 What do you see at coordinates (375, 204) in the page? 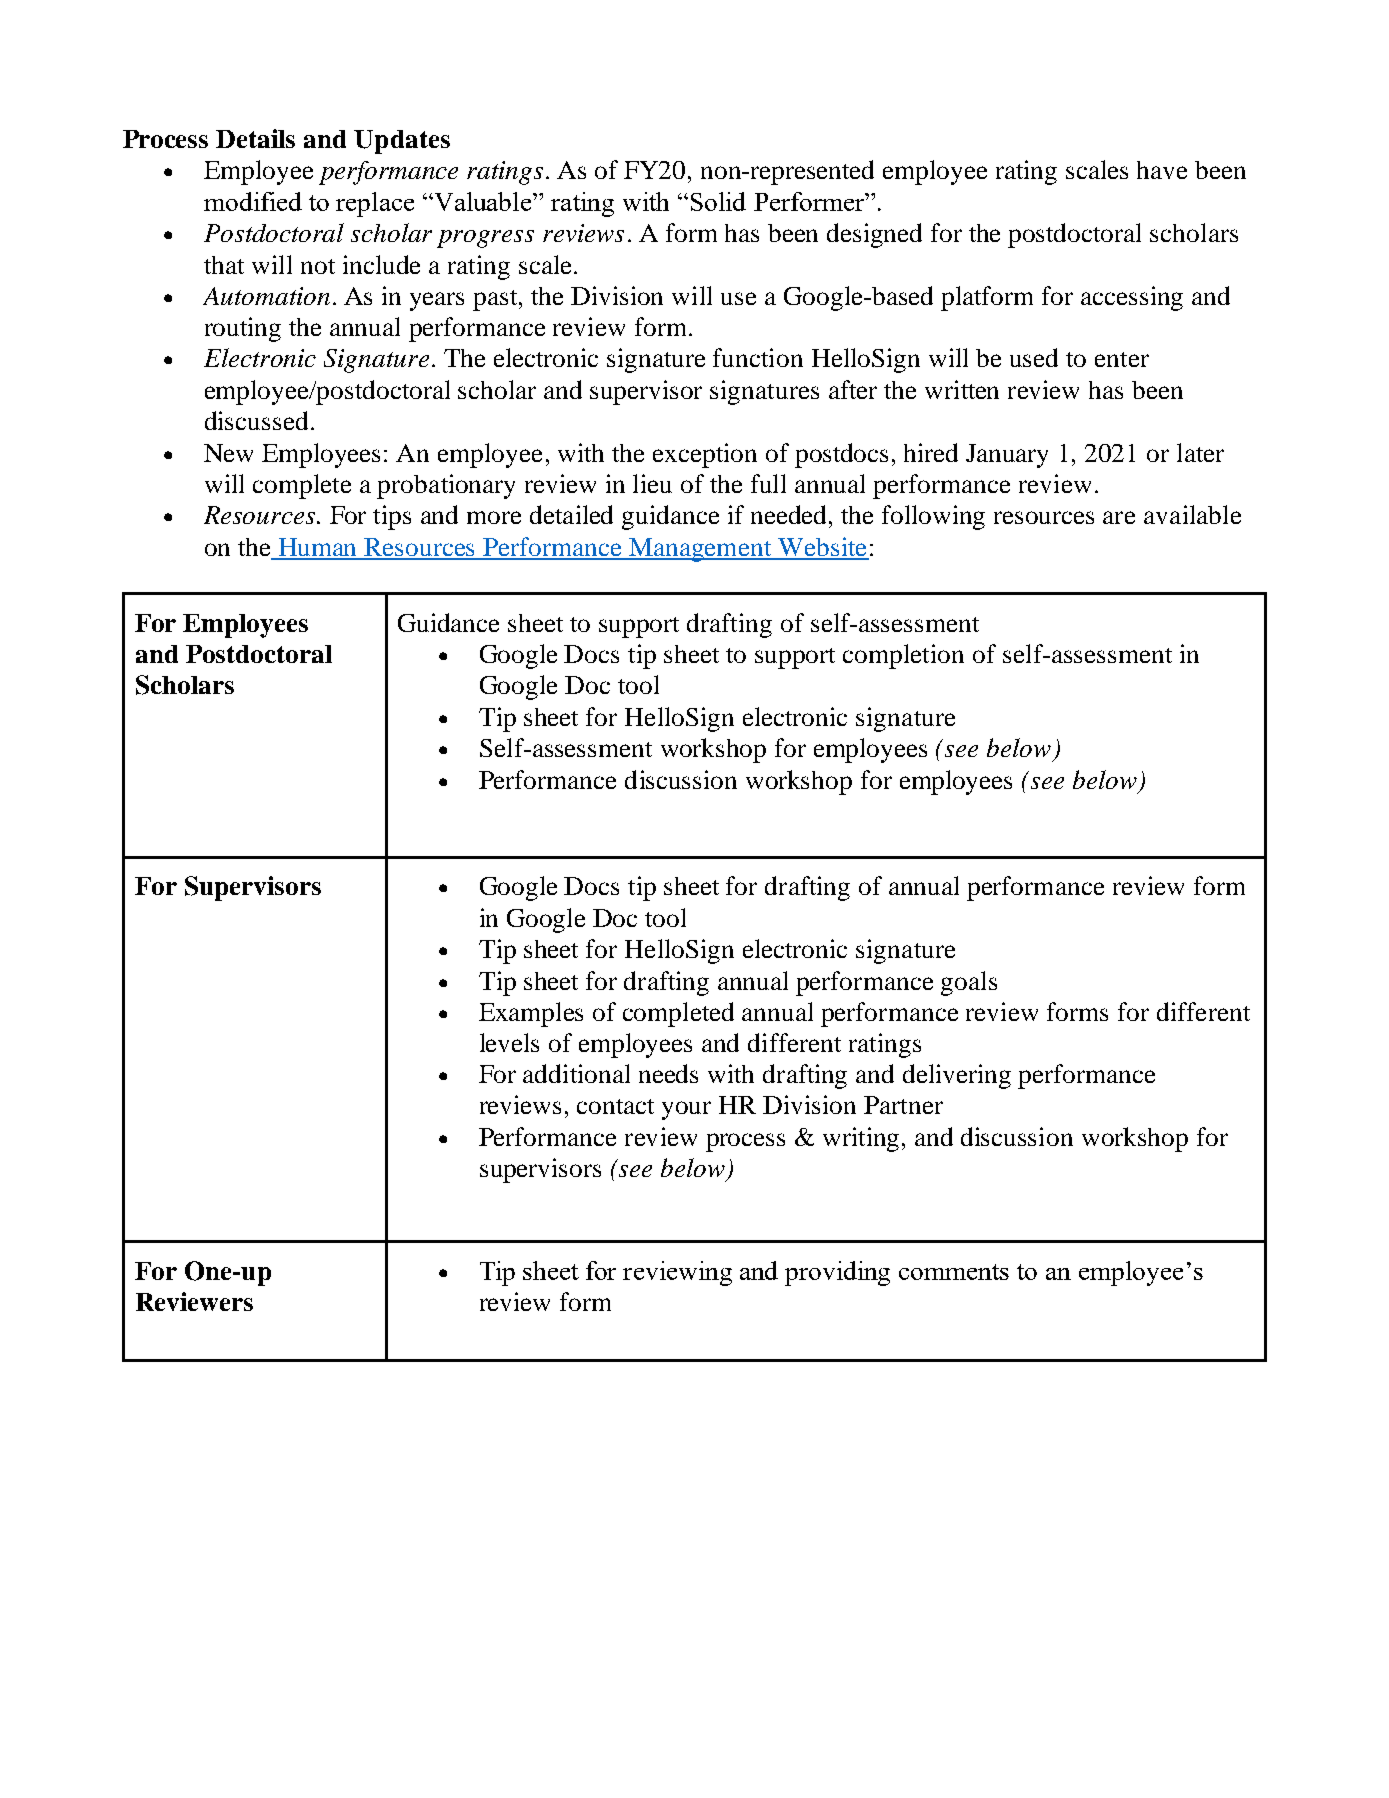
I see `replace` at bounding box center [375, 204].
